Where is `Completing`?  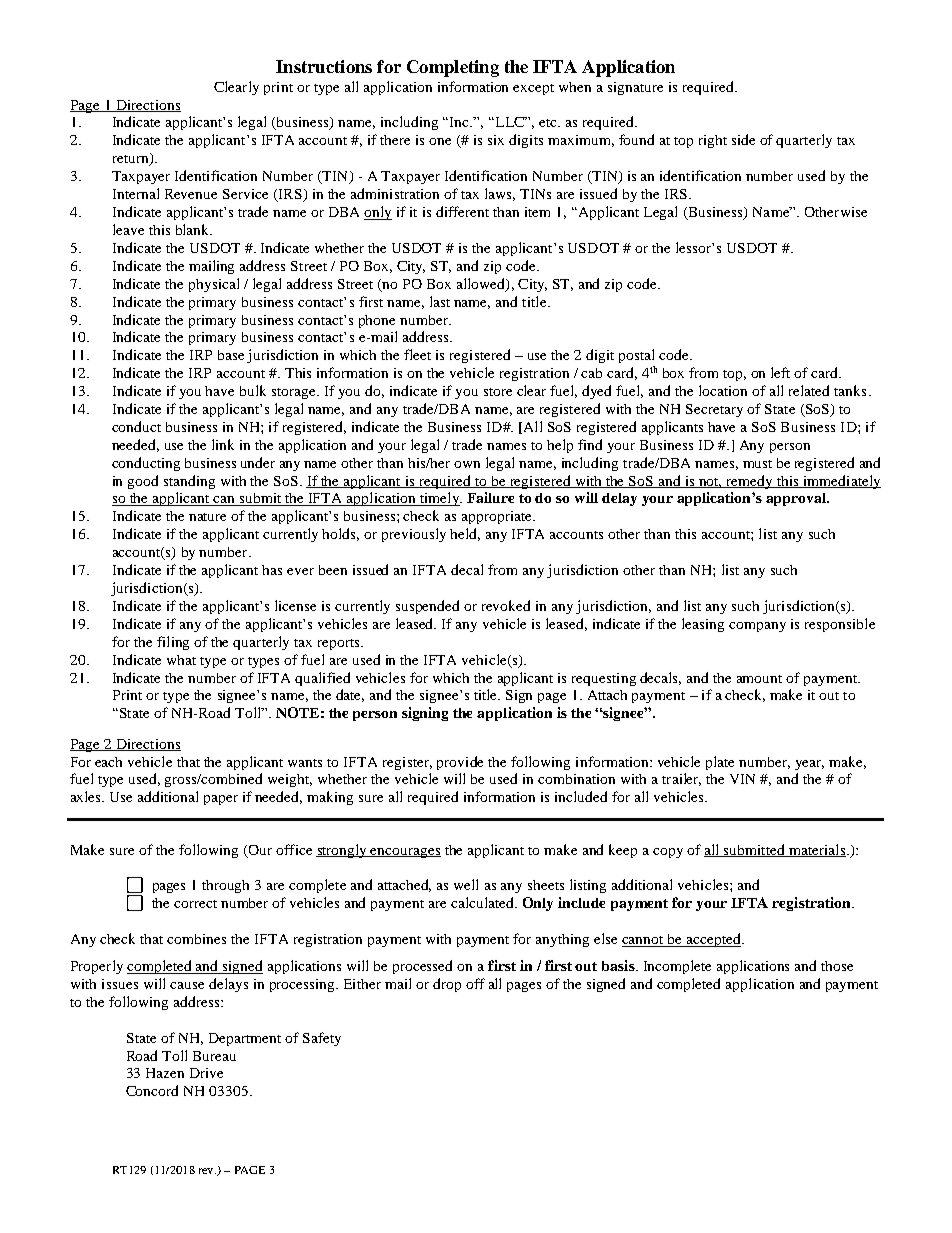
Completing is located at coordinates (453, 68).
